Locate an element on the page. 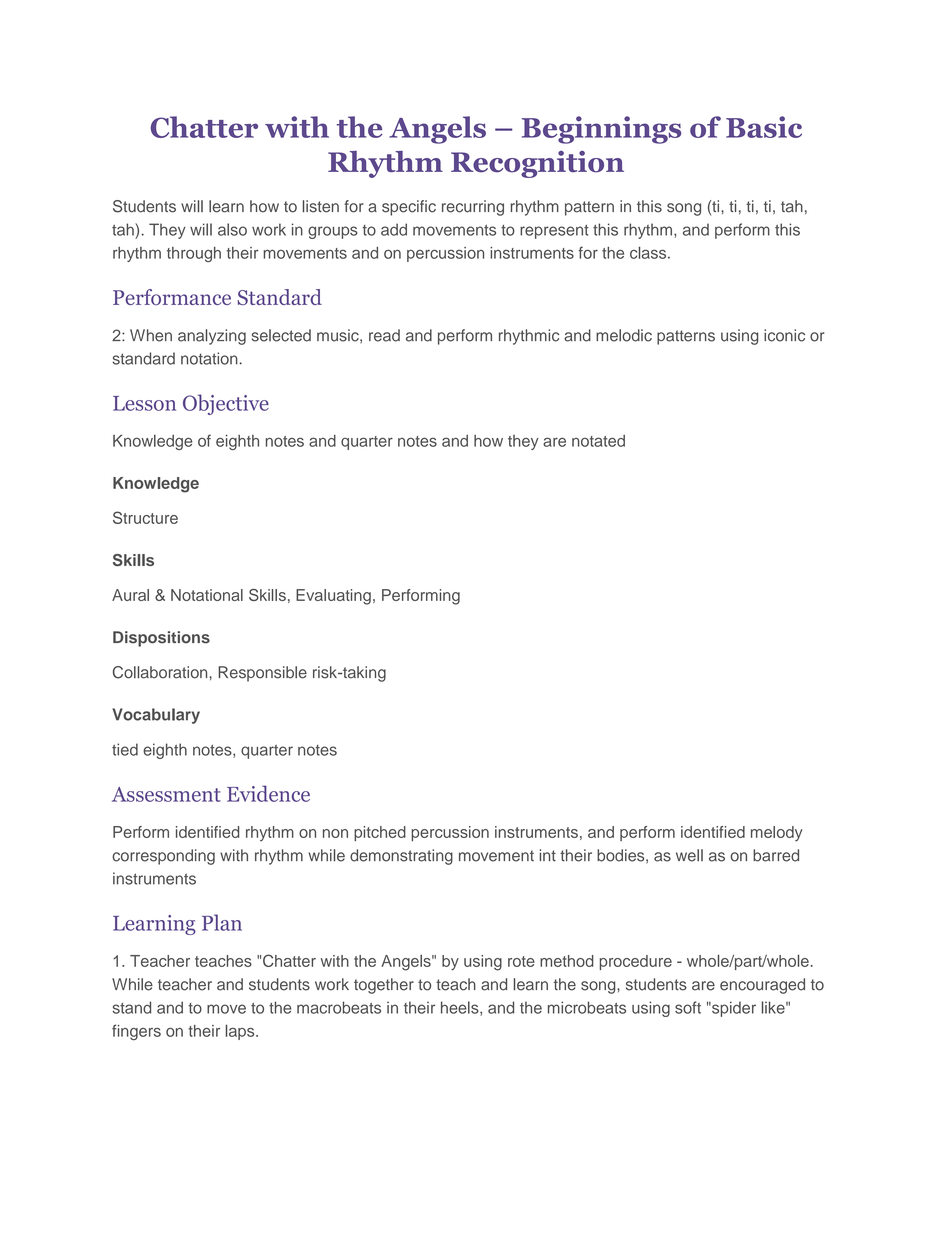  laps is located at coordinates (241, 1032).
